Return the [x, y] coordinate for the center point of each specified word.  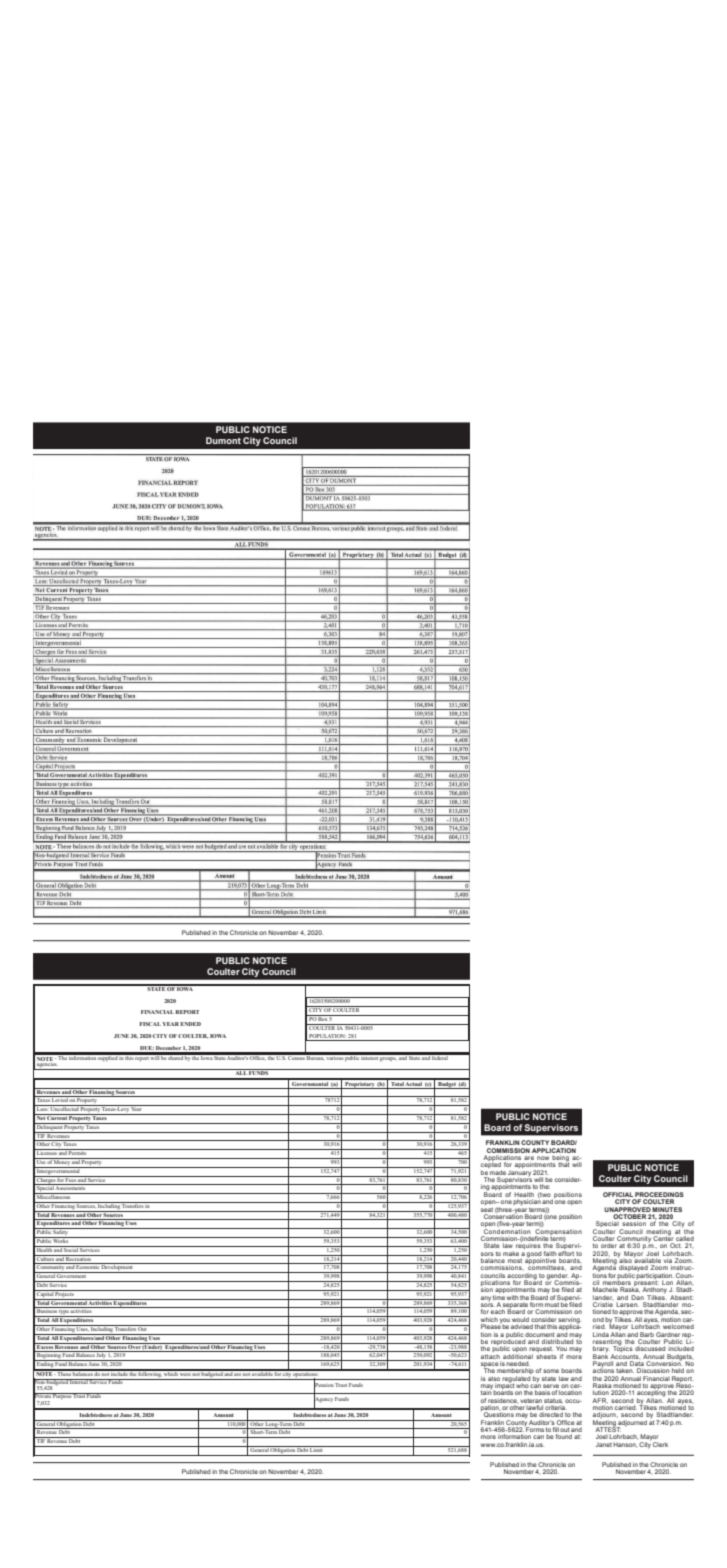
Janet [604, 1444]
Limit [317, 1449]
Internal [79, 1381]
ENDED [190, 1024]
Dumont [223, 440]
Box [323, 1018]
